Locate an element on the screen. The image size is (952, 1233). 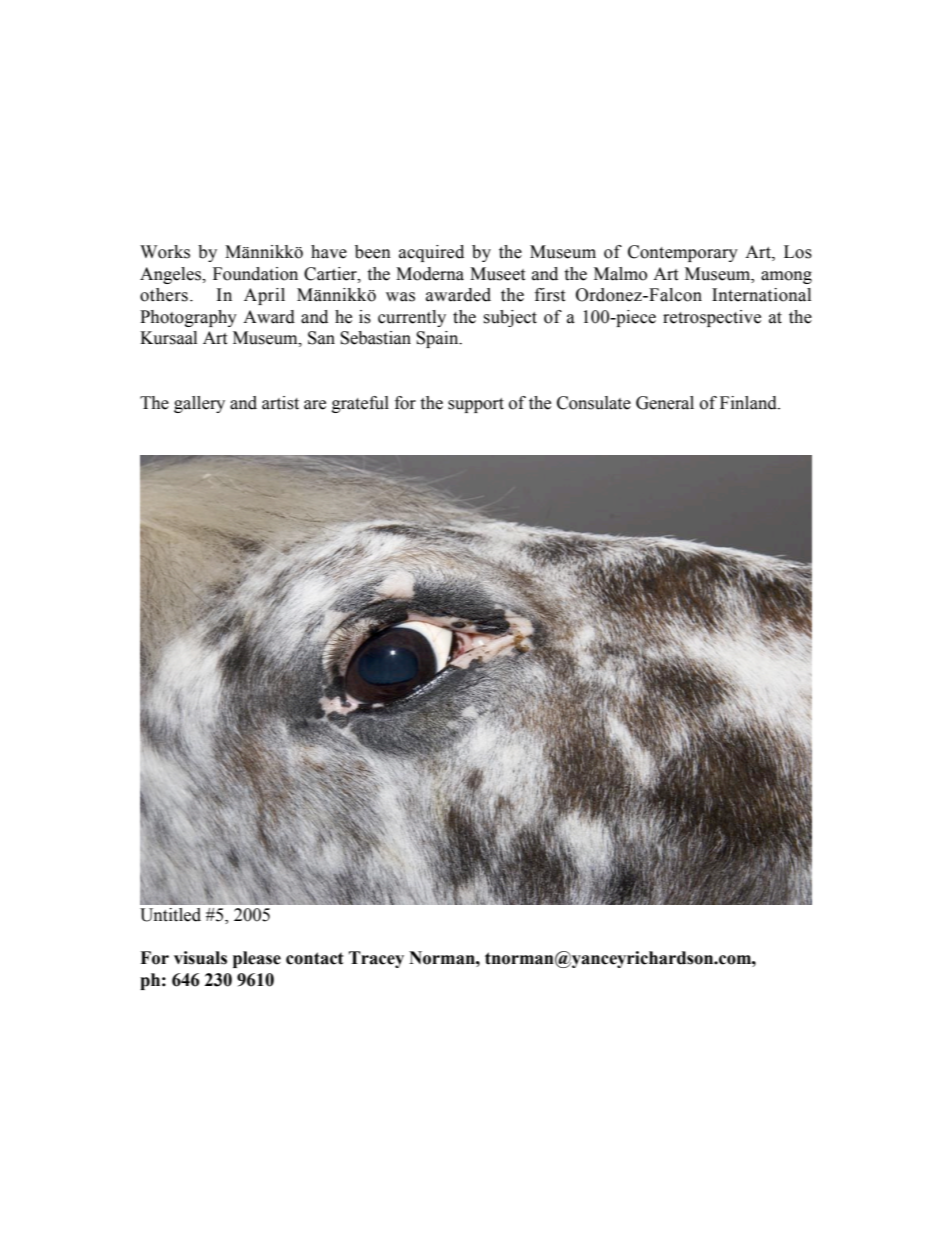
Contemporary is located at coordinates (683, 253).
